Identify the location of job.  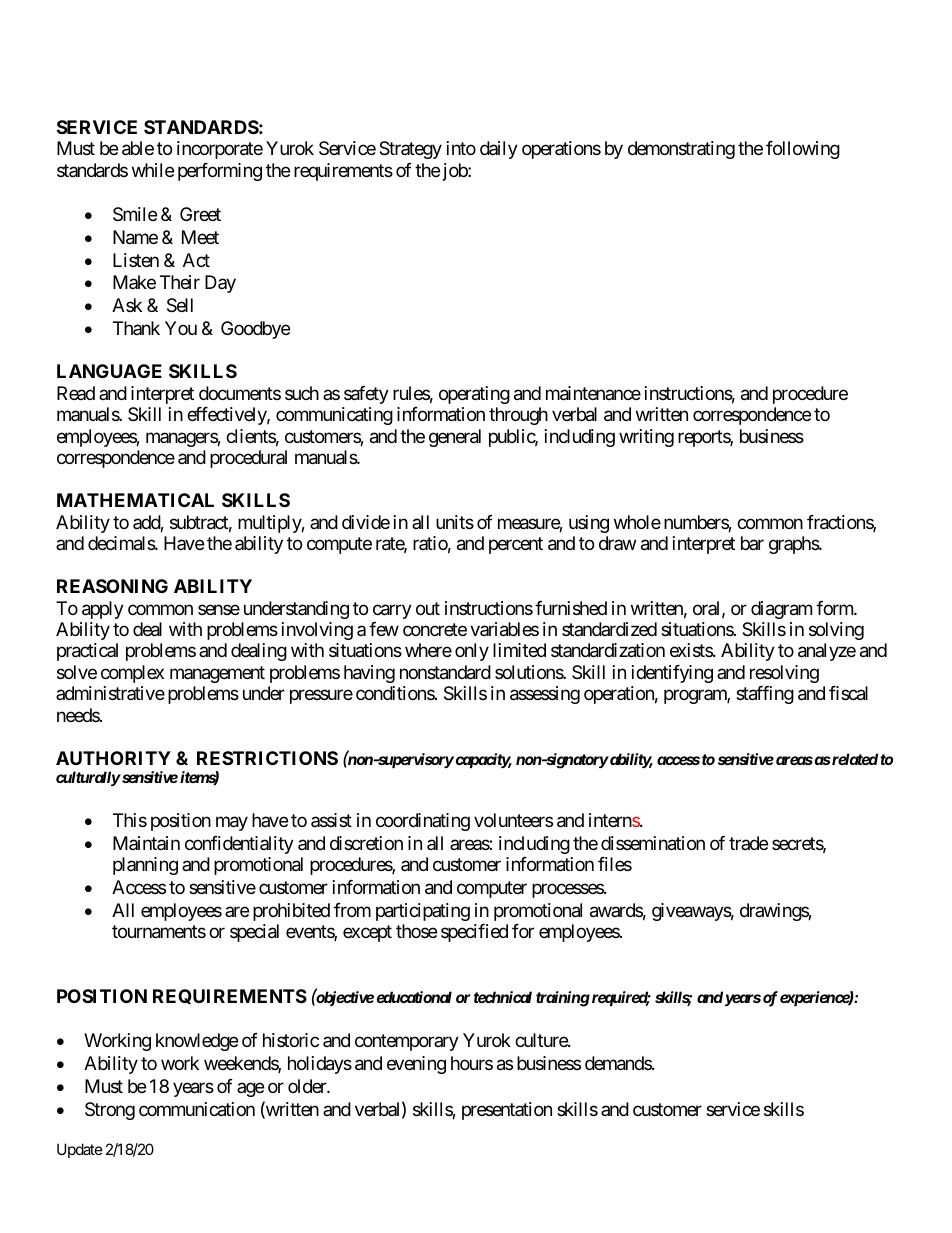
(456, 172).
